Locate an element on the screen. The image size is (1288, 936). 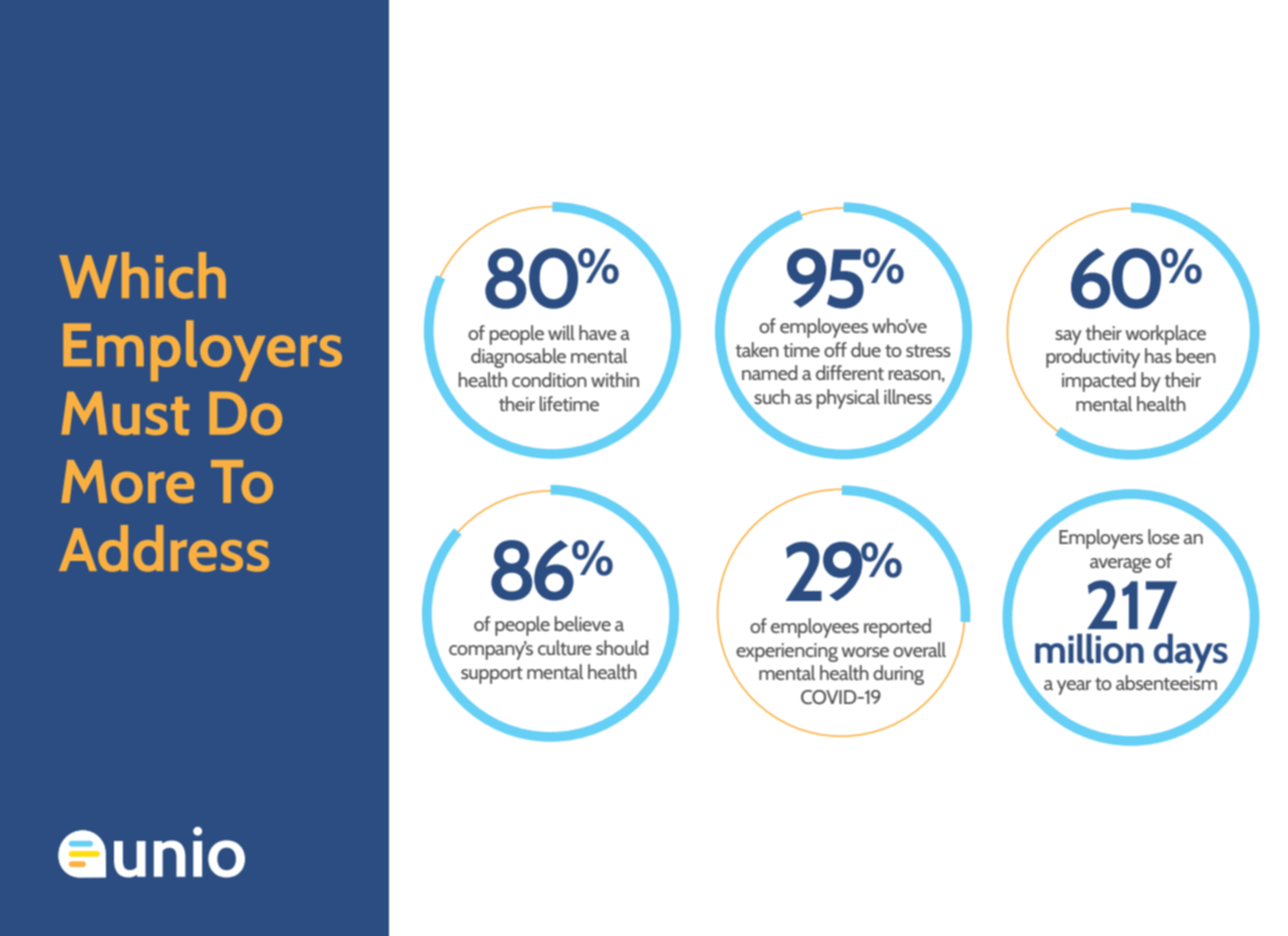
believe is located at coordinates (583, 623).
